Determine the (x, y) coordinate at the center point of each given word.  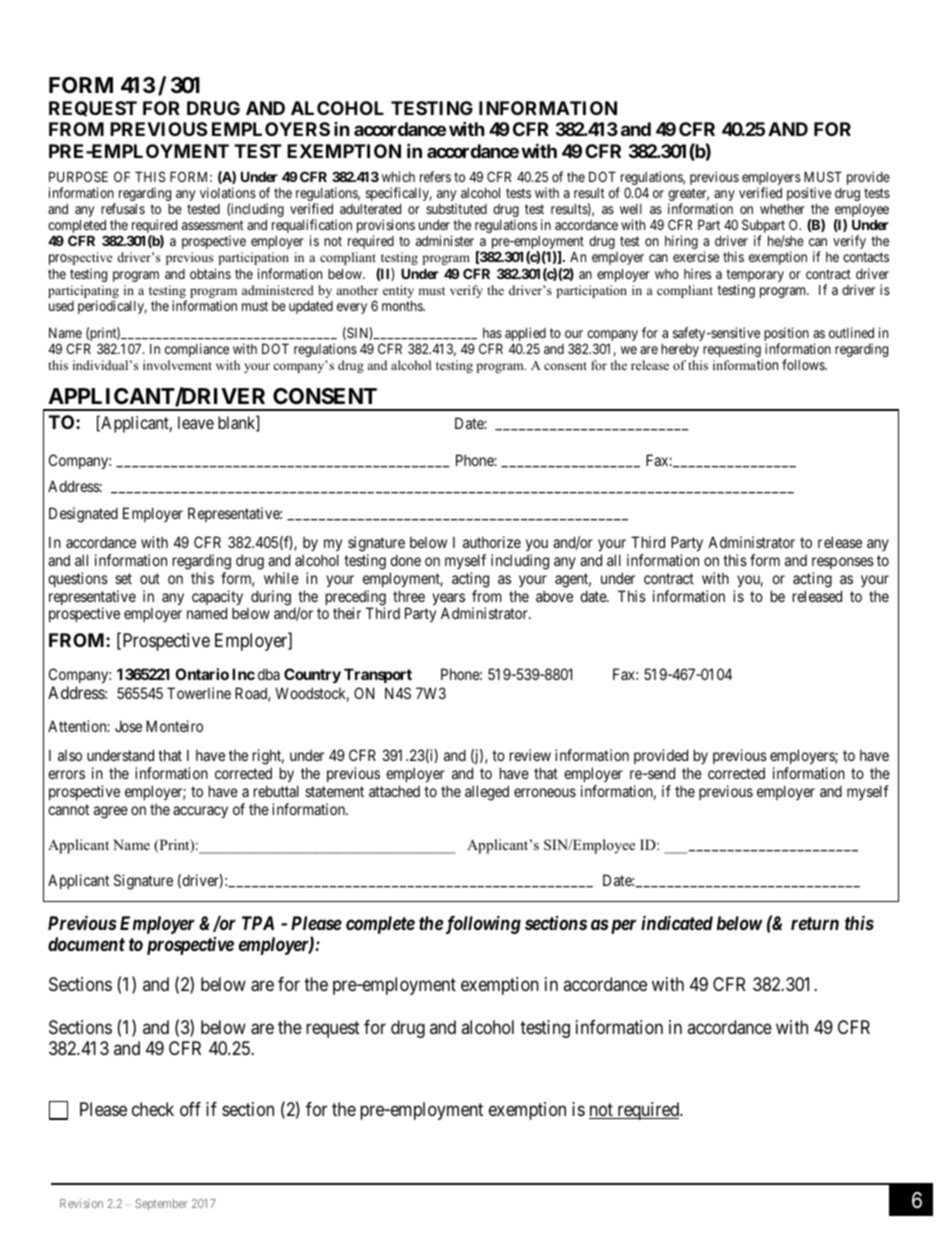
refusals (123, 208)
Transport (378, 675)
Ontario (202, 674)
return (815, 923)
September (161, 1205)
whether (782, 209)
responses (843, 563)
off (190, 1109)
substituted (456, 208)
